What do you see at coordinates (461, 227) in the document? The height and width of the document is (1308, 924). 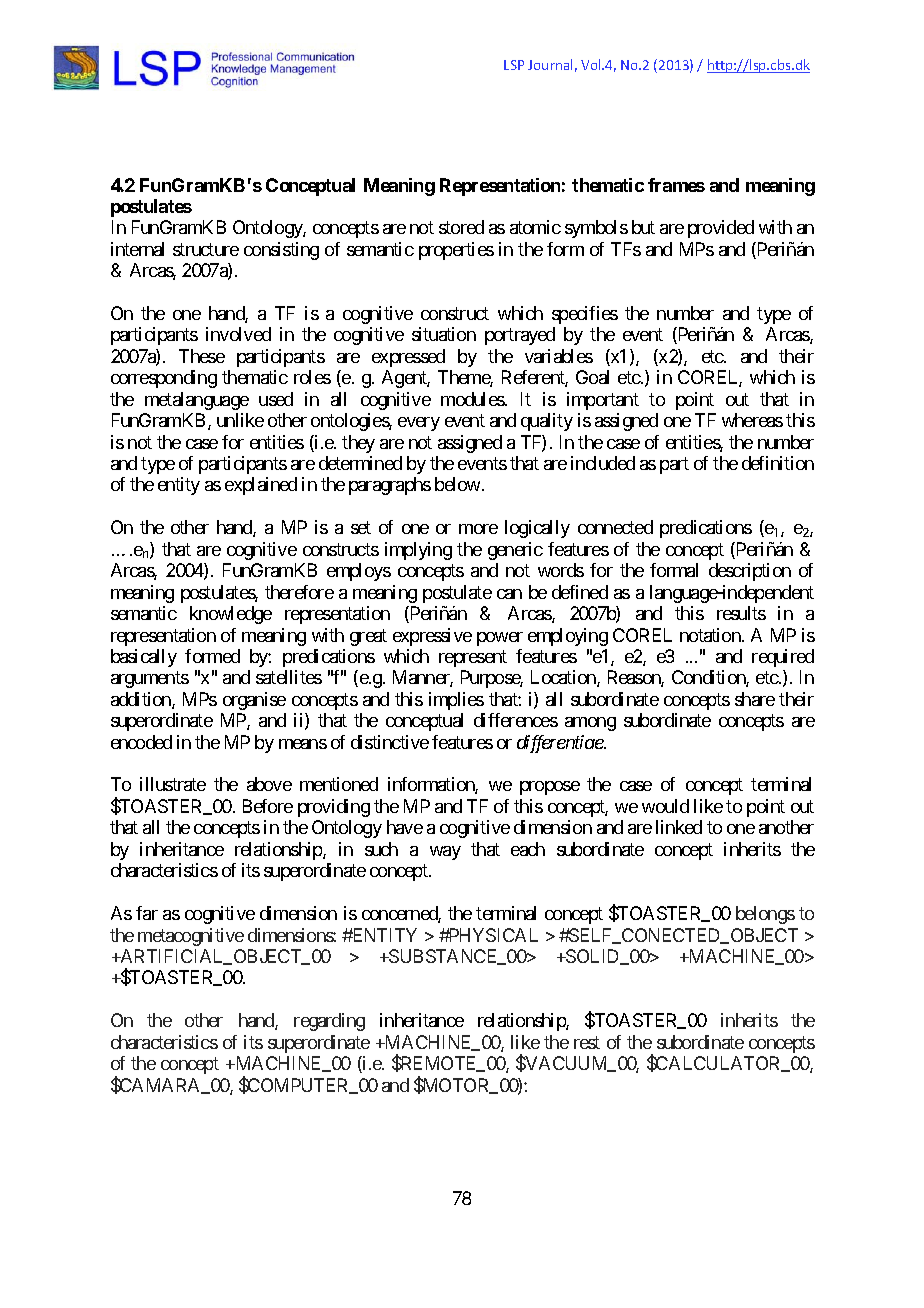 I see `stored` at bounding box center [461, 227].
